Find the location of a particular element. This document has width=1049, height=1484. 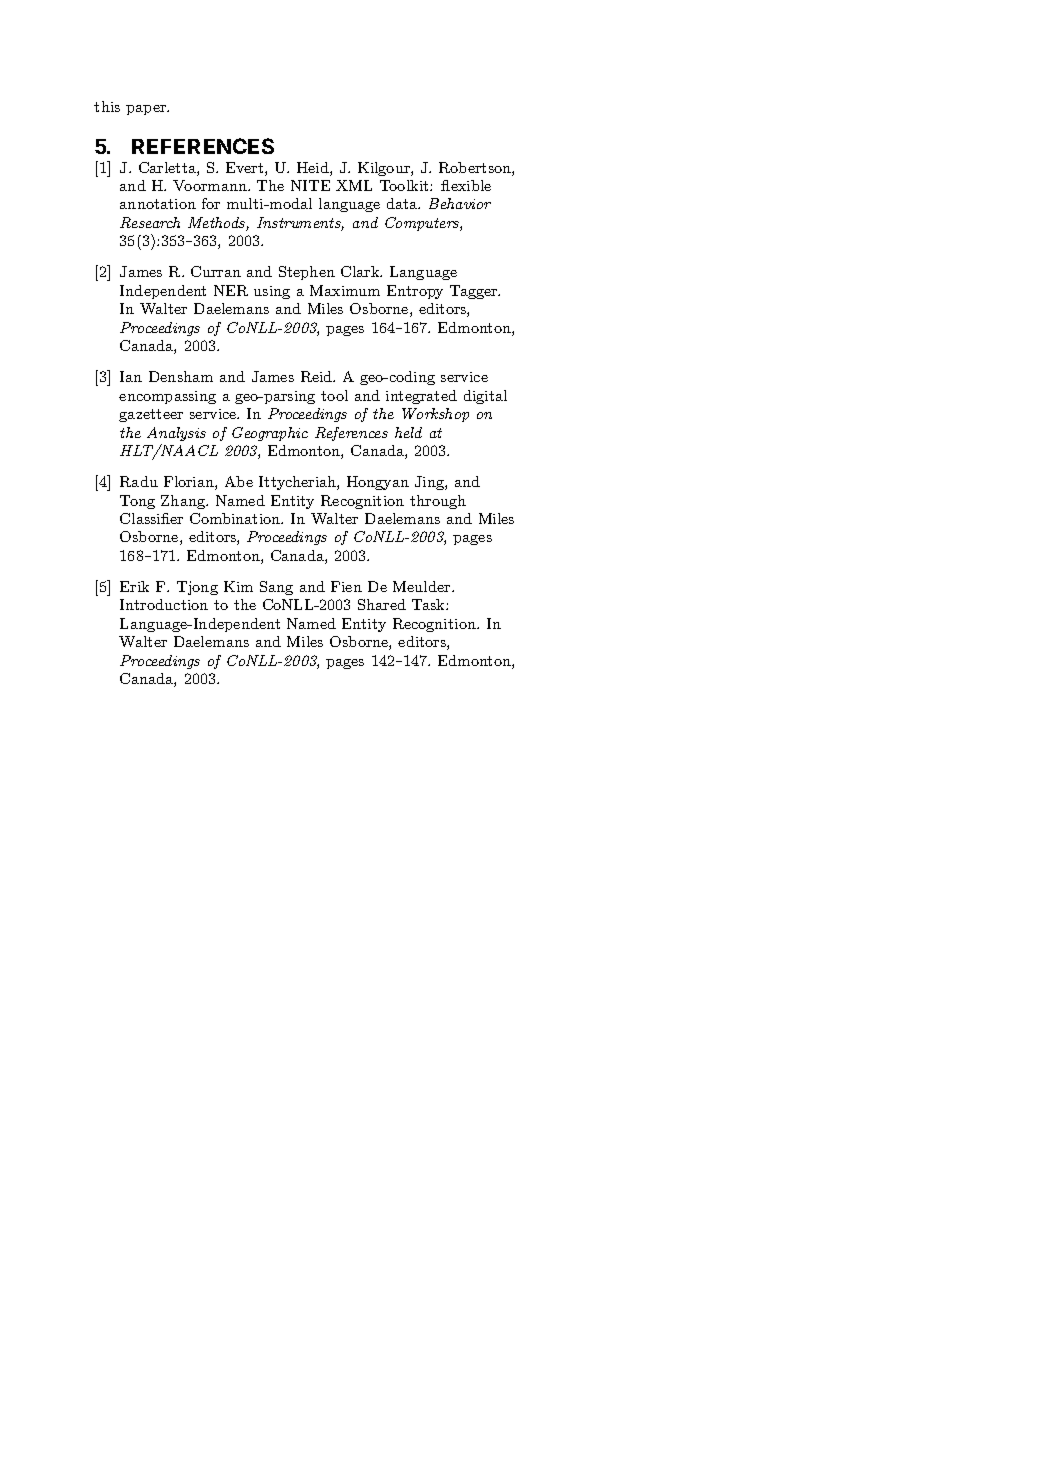

Erik is located at coordinates (134, 586).
